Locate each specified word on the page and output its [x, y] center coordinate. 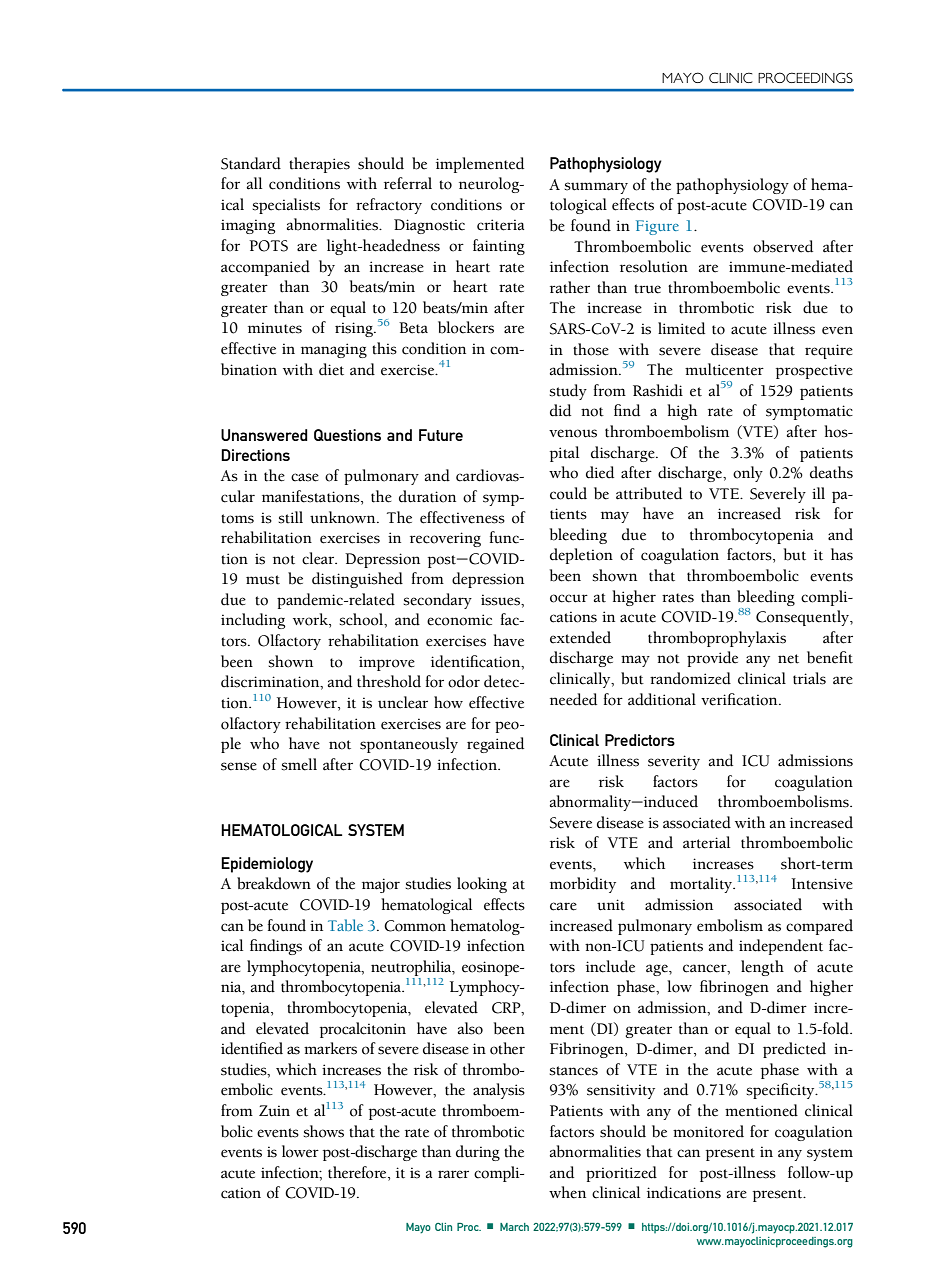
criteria [501, 225]
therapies [319, 165]
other [507, 1048]
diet [331, 369]
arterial [706, 842]
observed [783, 246]
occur [569, 598]
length [762, 968]
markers [330, 1048]
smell [299, 764]
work [311, 620]
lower [300, 1151]
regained [495, 745]
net [788, 659]
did [560, 410]
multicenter [724, 369]
